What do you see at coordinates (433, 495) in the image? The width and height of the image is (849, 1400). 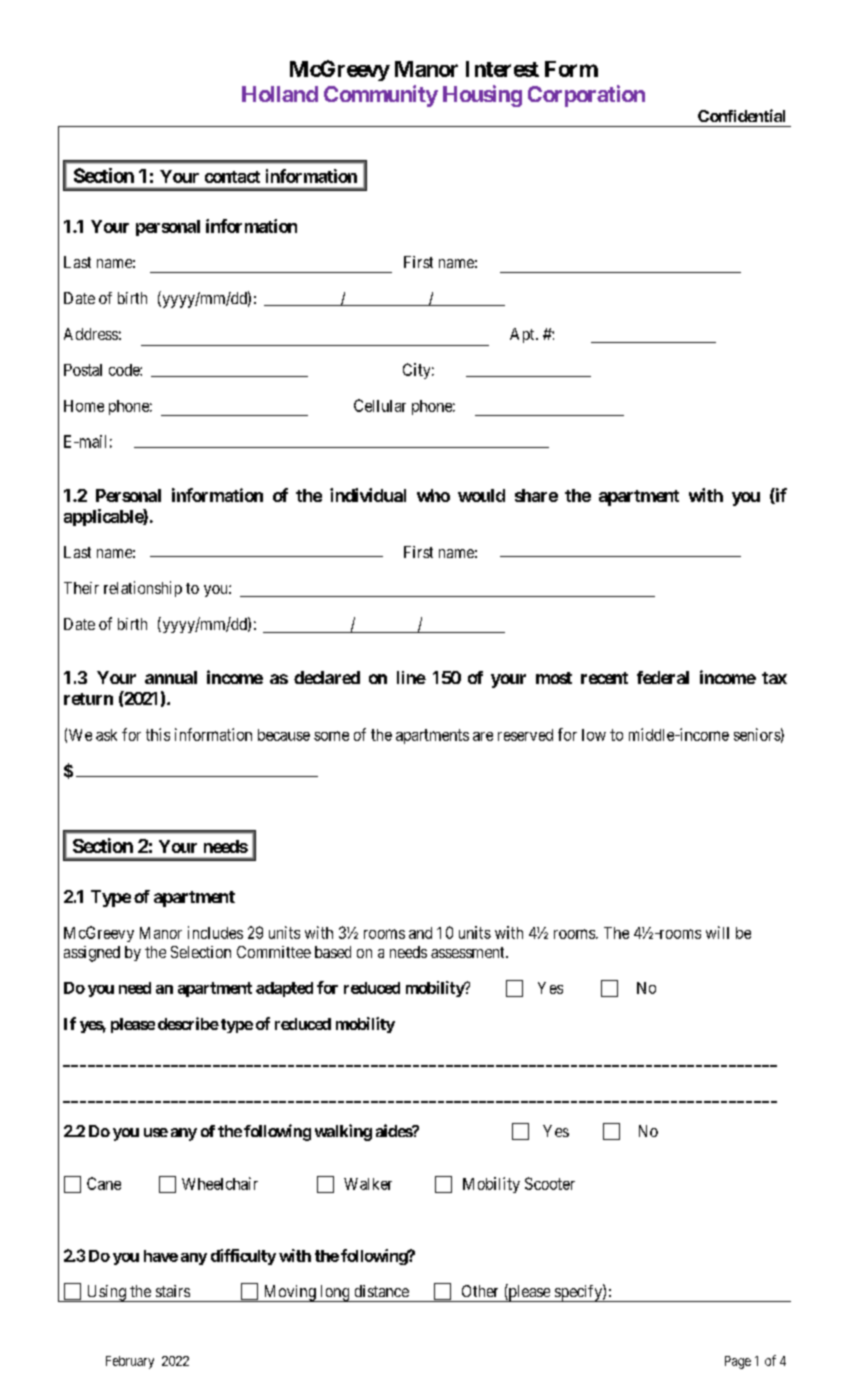 I see `who` at bounding box center [433, 495].
